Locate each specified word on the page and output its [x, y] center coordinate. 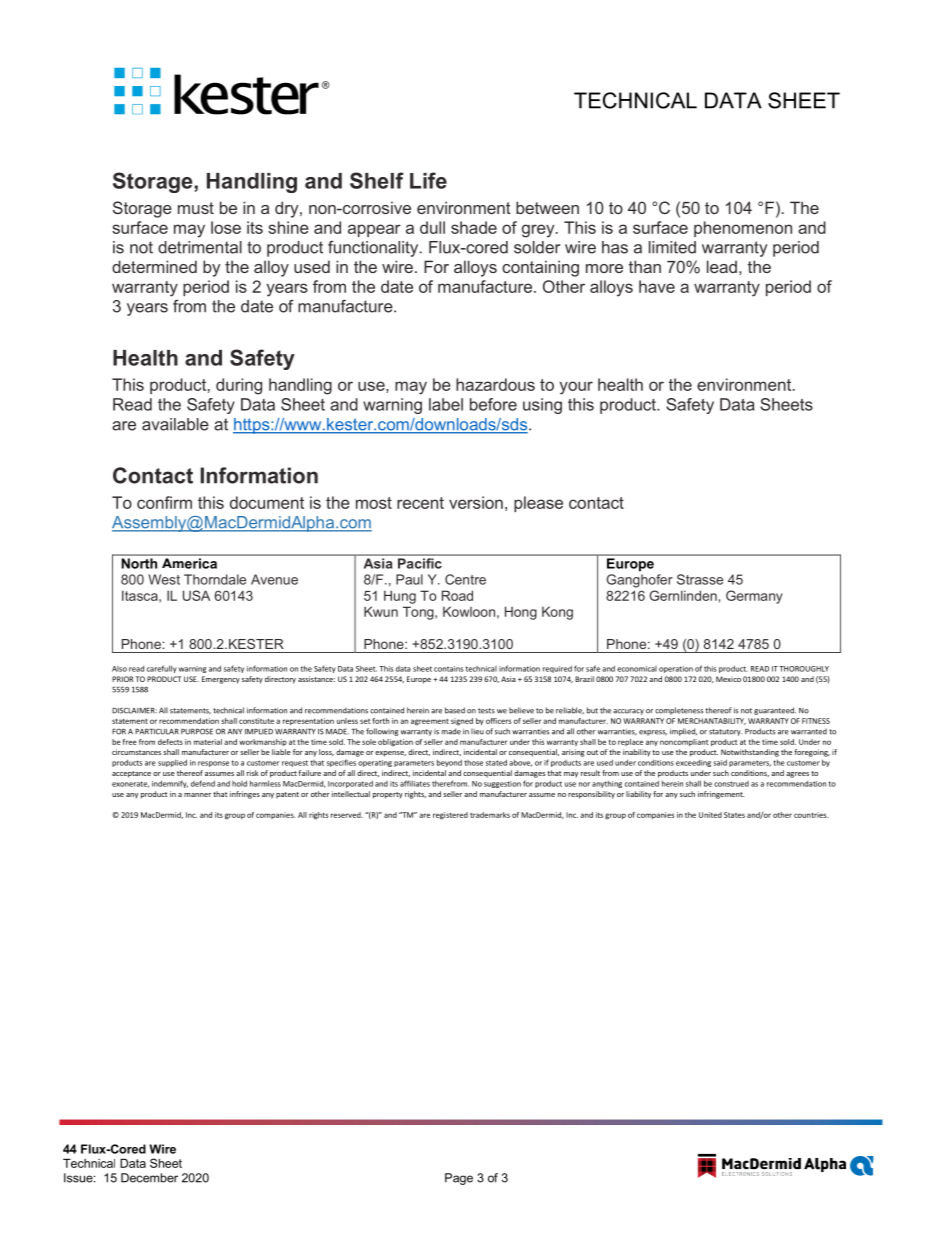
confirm [164, 502]
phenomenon [743, 229]
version [476, 502]
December [149, 1178]
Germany [754, 597]
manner [197, 795]
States [734, 815]
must [196, 208]
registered [450, 816]
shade [474, 227]
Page [459, 1179]
